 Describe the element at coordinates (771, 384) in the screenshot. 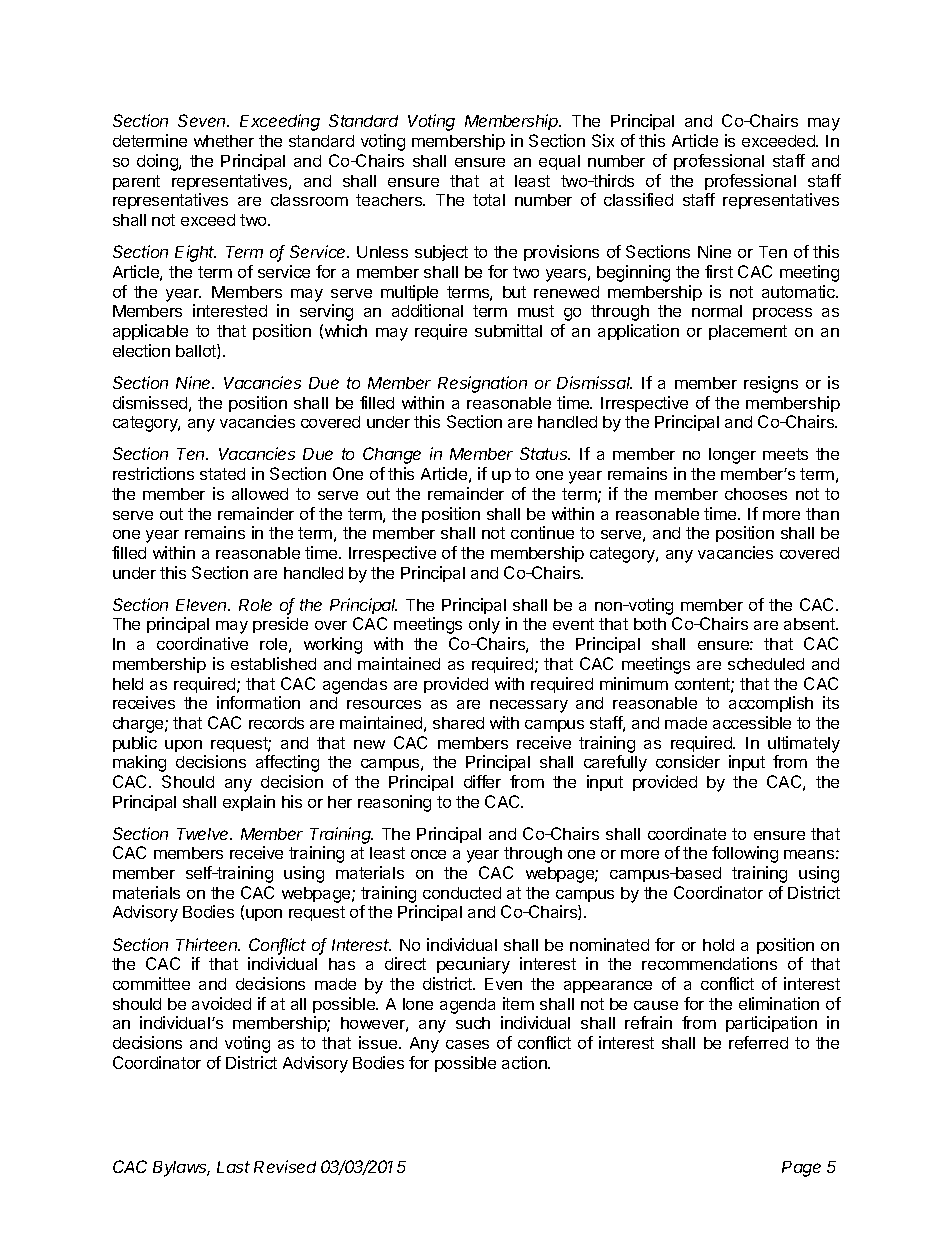

I see `resigns` at that location.
